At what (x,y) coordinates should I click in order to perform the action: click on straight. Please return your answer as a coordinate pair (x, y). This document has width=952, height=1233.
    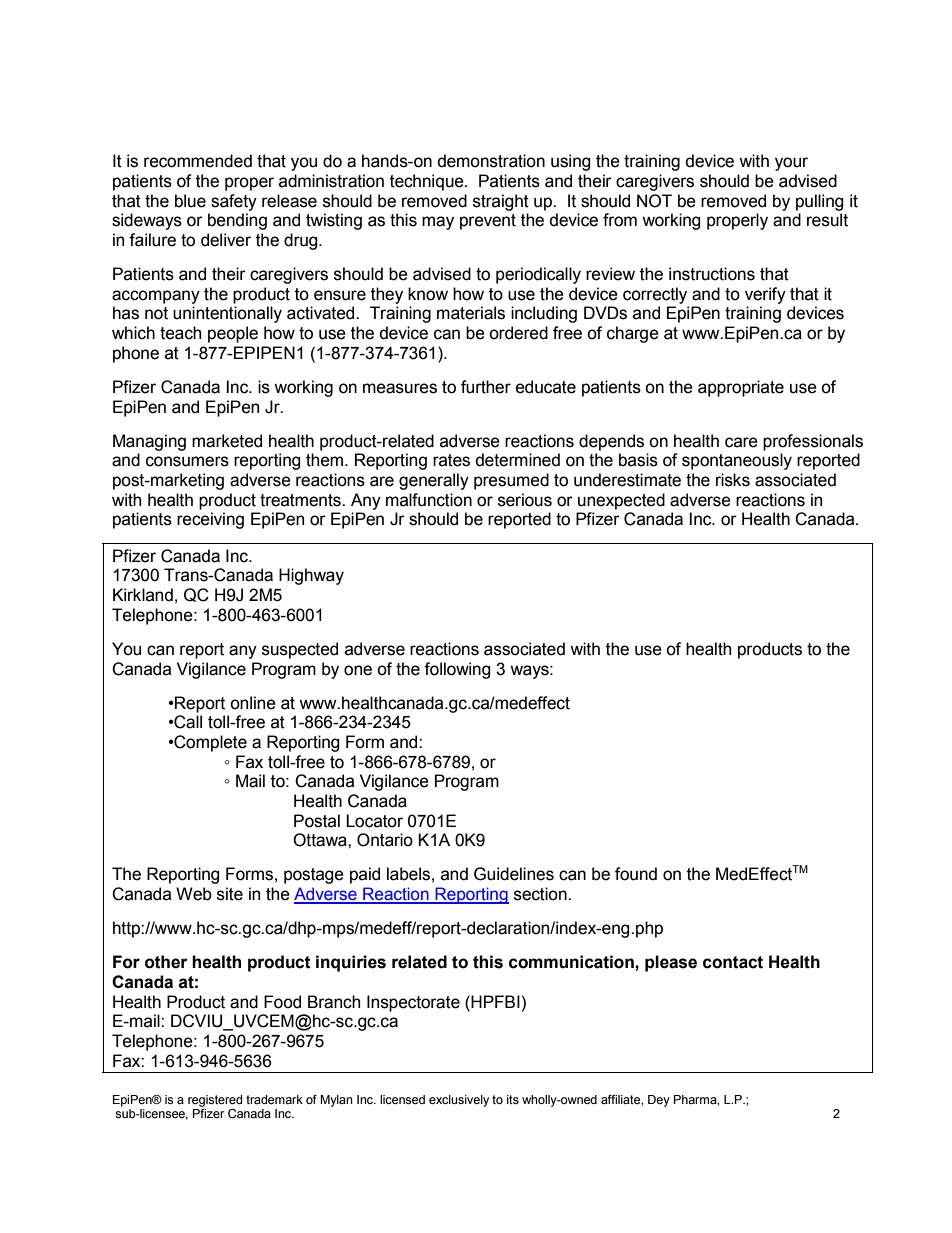
    Looking at the image, I should click on (501, 202).
